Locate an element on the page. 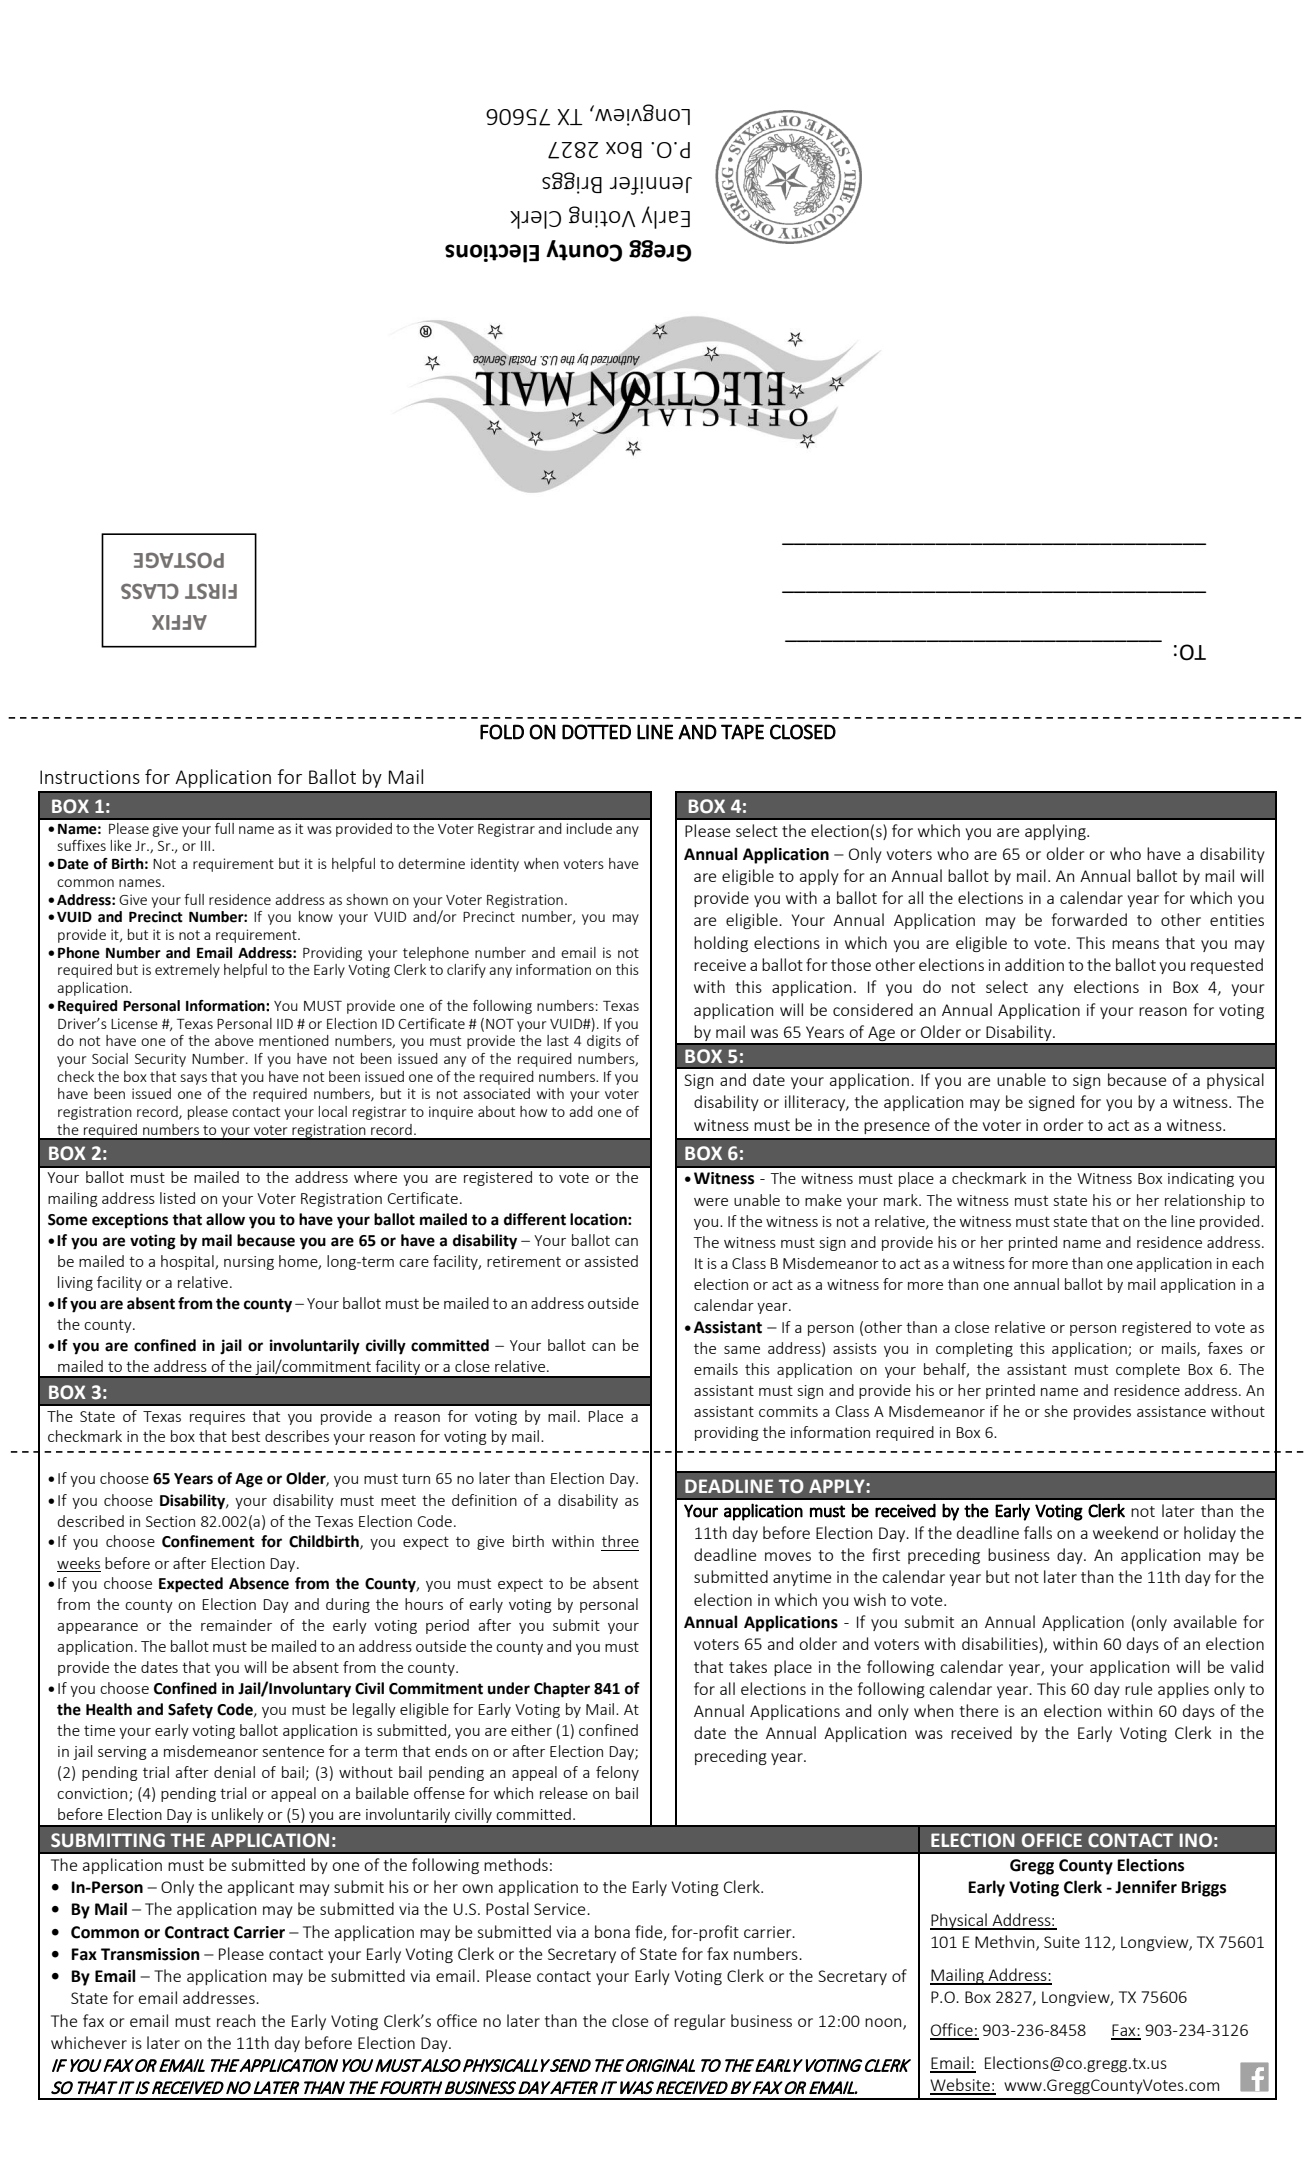 Image resolution: width=1315 pixels, height=2166 pixels. available is located at coordinates (1205, 1621).
